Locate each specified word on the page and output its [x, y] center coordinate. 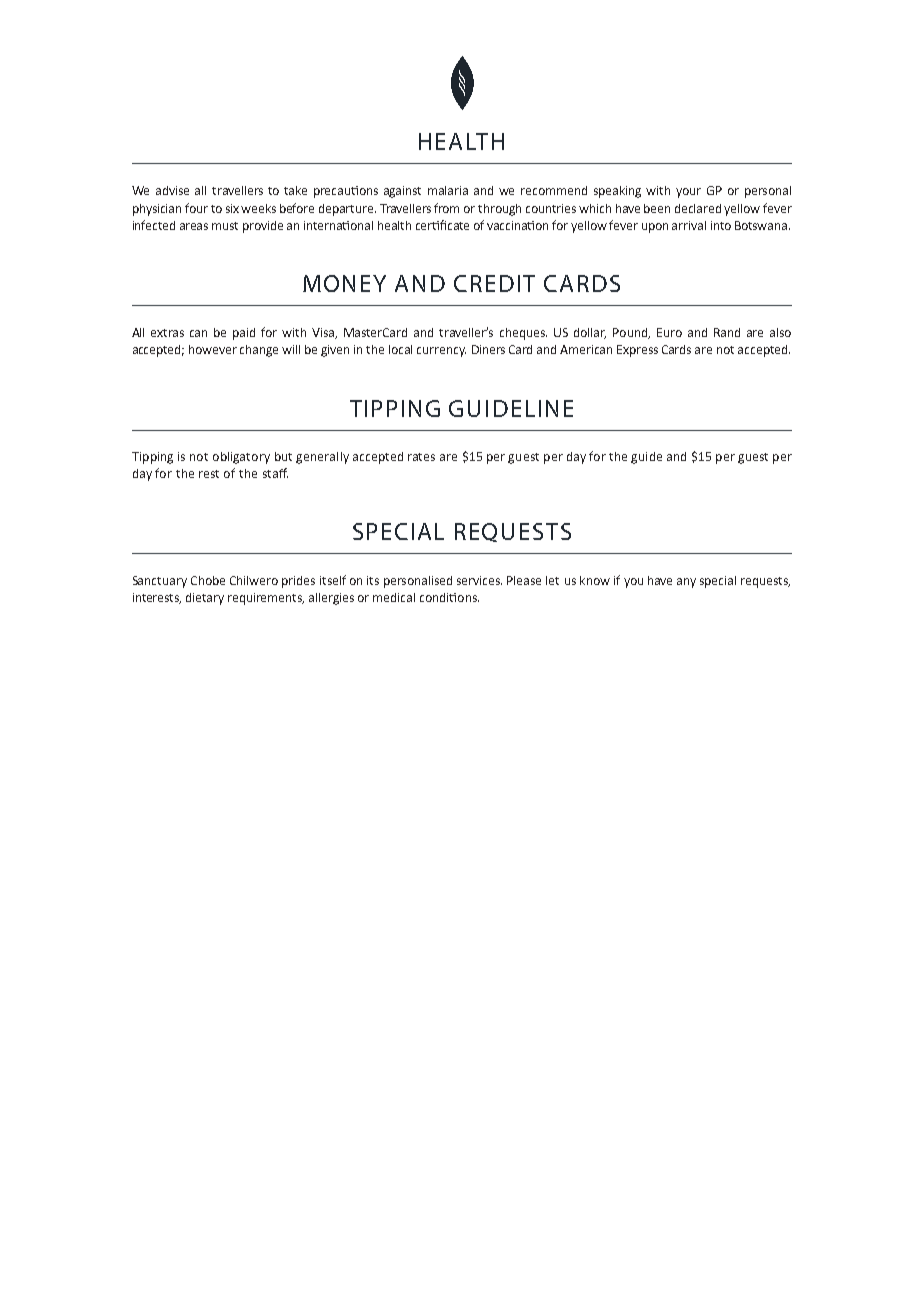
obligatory [241, 458]
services [479, 580]
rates [421, 457]
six [234, 208]
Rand [727, 332]
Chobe [208, 580]
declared [698, 208]
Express [637, 351]
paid [244, 334]
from [446, 208]
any [686, 583]
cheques [523, 334]
